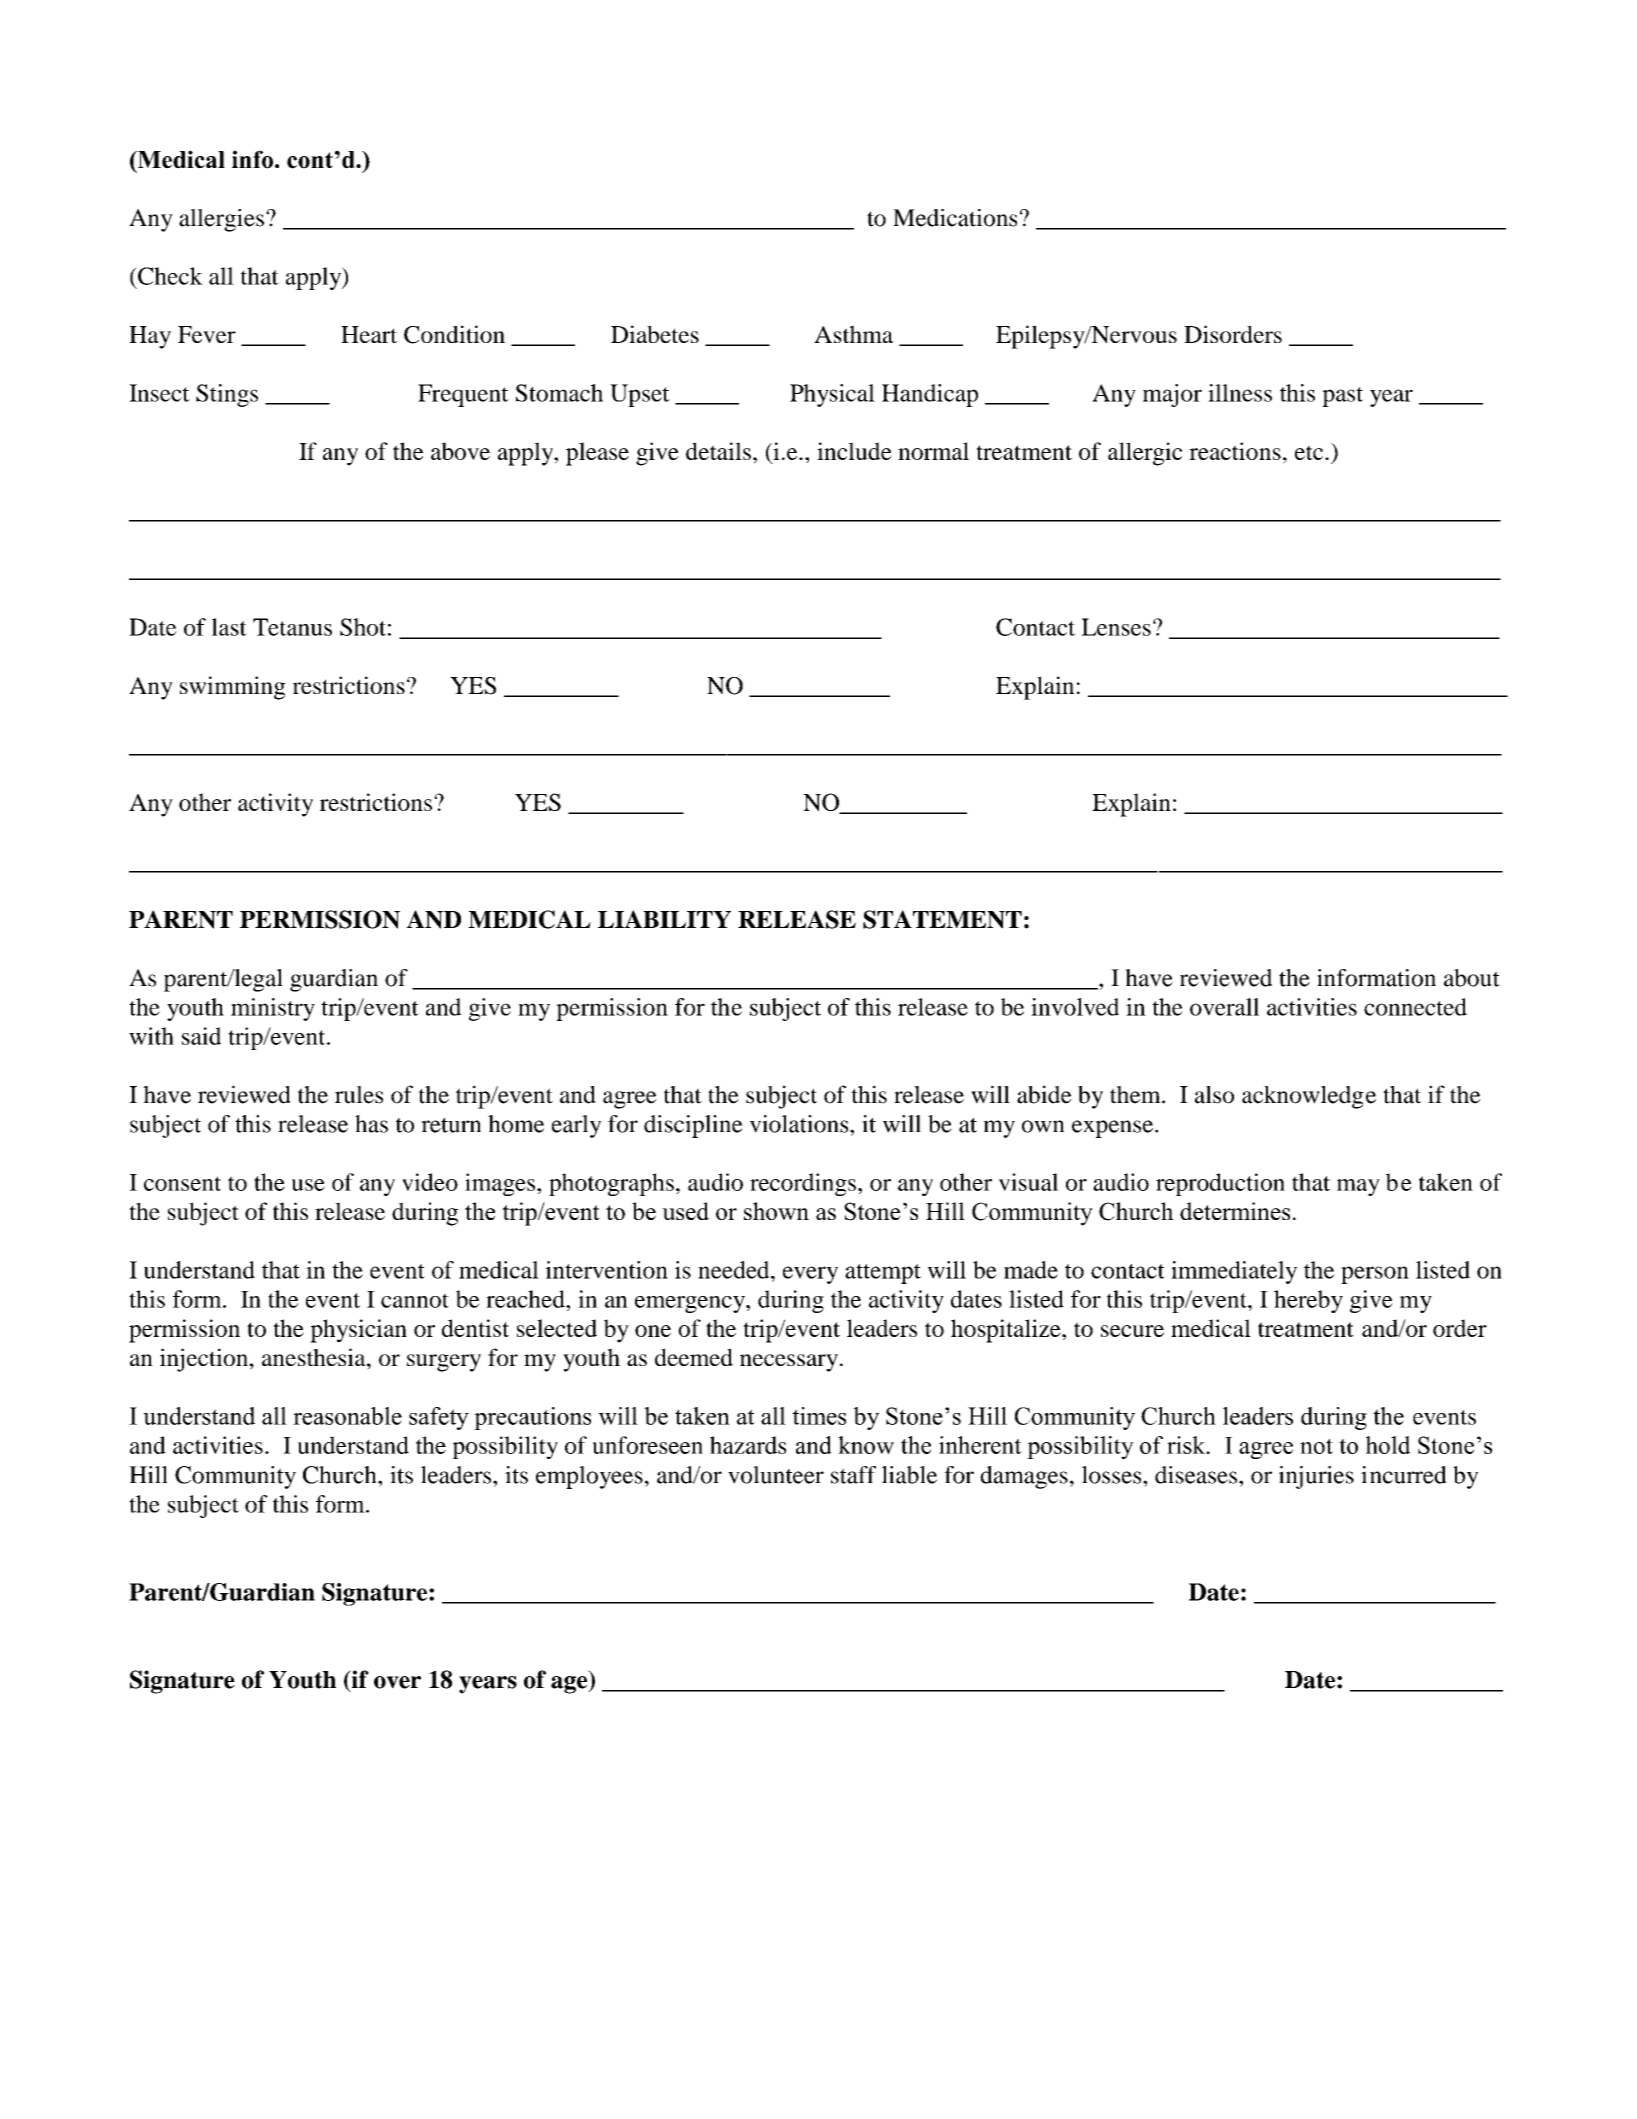  What do you see at coordinates (1358, 1187) in the image?
I see `may` at bounding box center [1358, 1187].
